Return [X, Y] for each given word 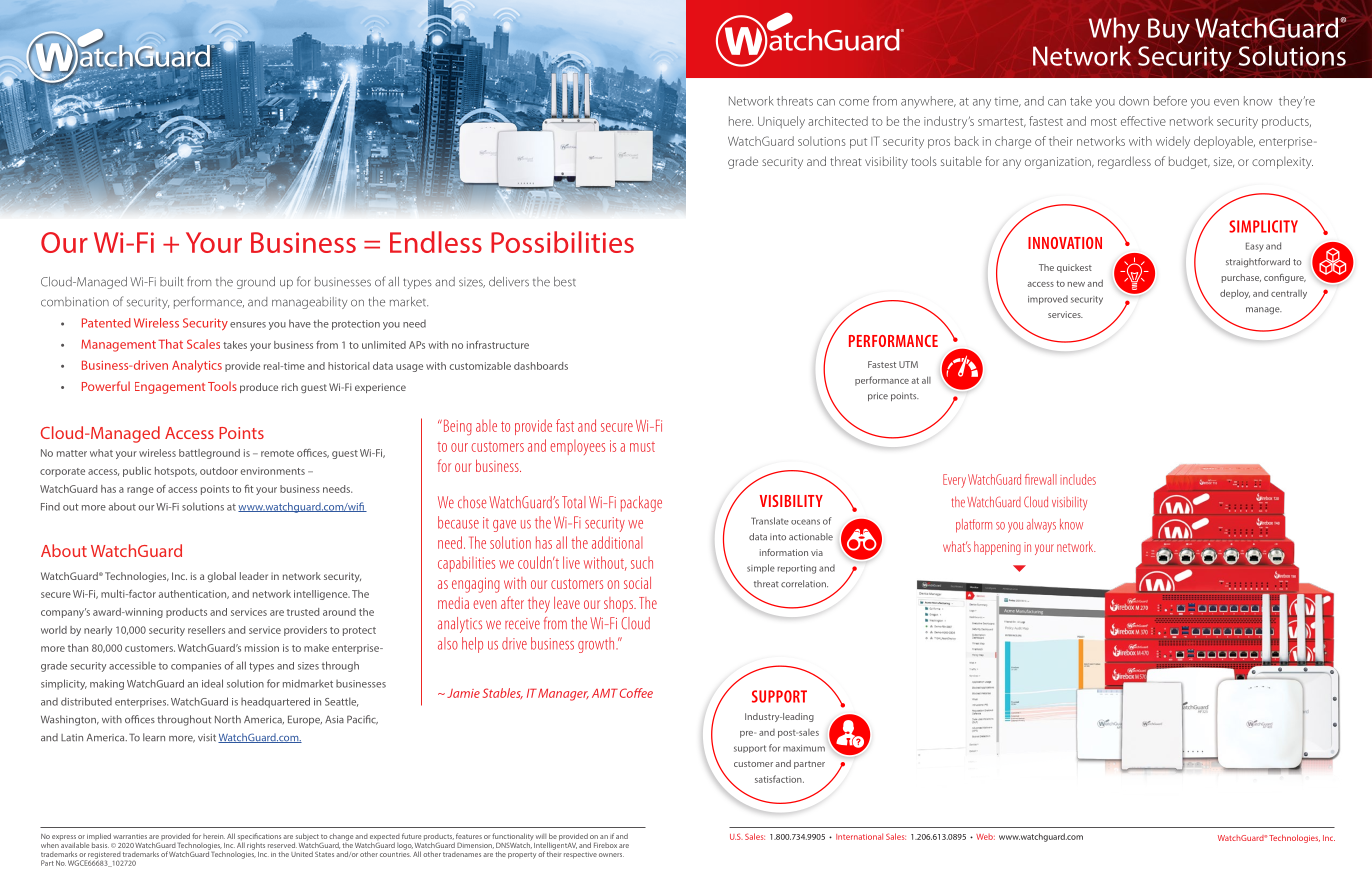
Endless [436, 242]
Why [1114, 31]
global [221, 577]
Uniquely [781, 122]
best [565, 282]
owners [611, 855]
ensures [248, 325]
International [859, 836]
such [642, 563]
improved [1048, 300]
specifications [259, 838]
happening [997, 548]
